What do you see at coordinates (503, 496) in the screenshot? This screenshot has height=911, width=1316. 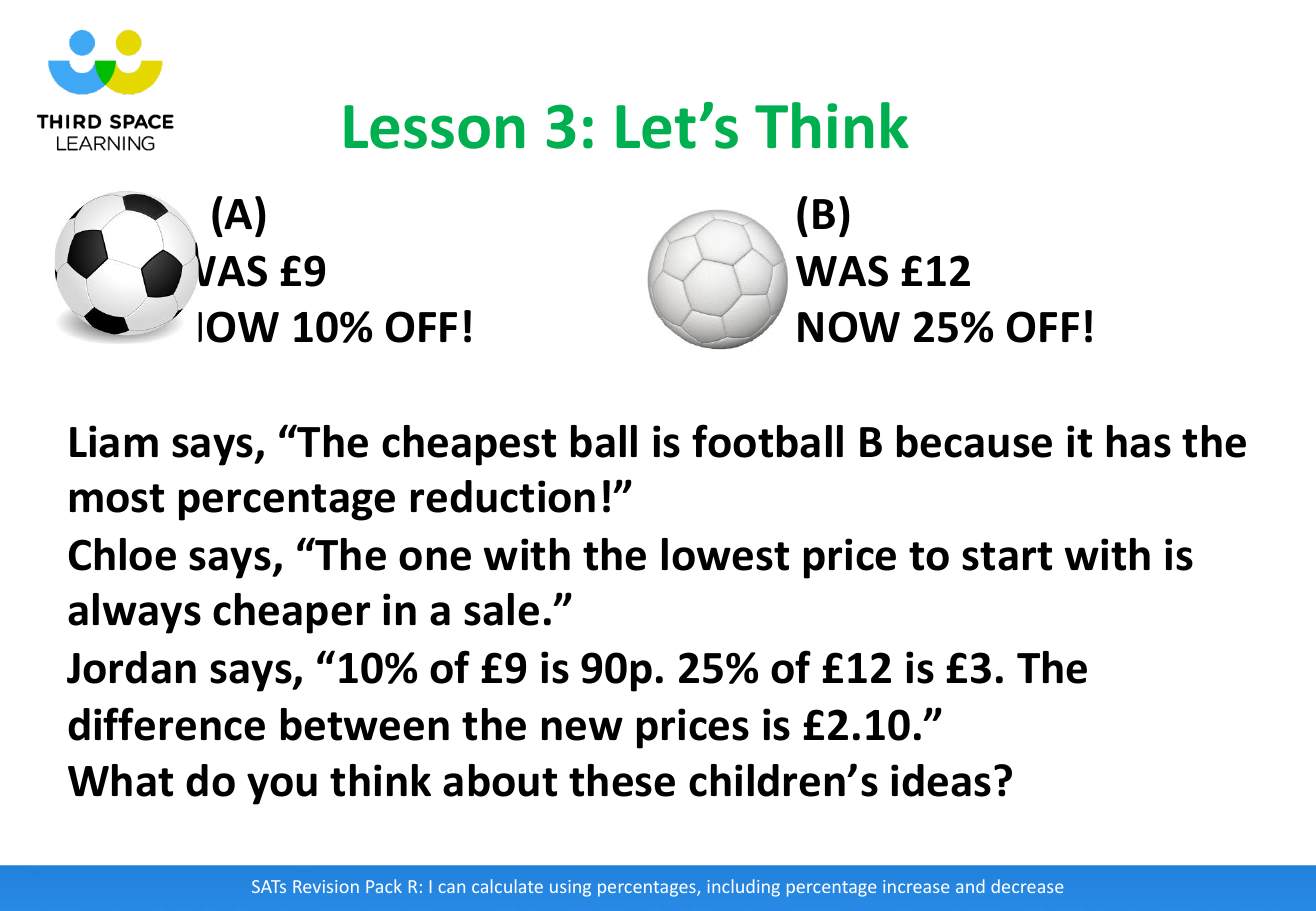 I see `reduction` at bounding box center [503, 496].
